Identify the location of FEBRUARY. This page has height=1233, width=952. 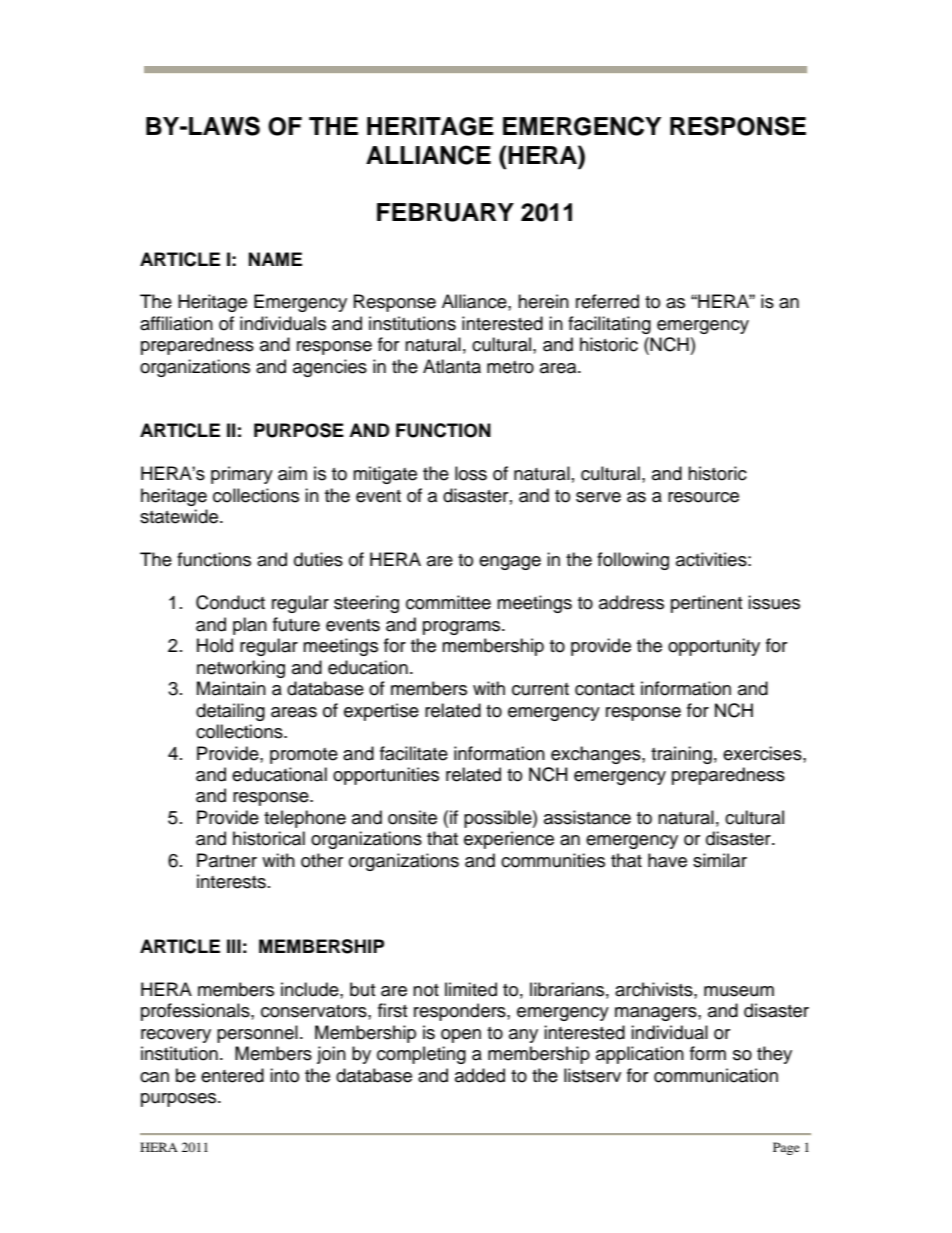
(445, 212).
